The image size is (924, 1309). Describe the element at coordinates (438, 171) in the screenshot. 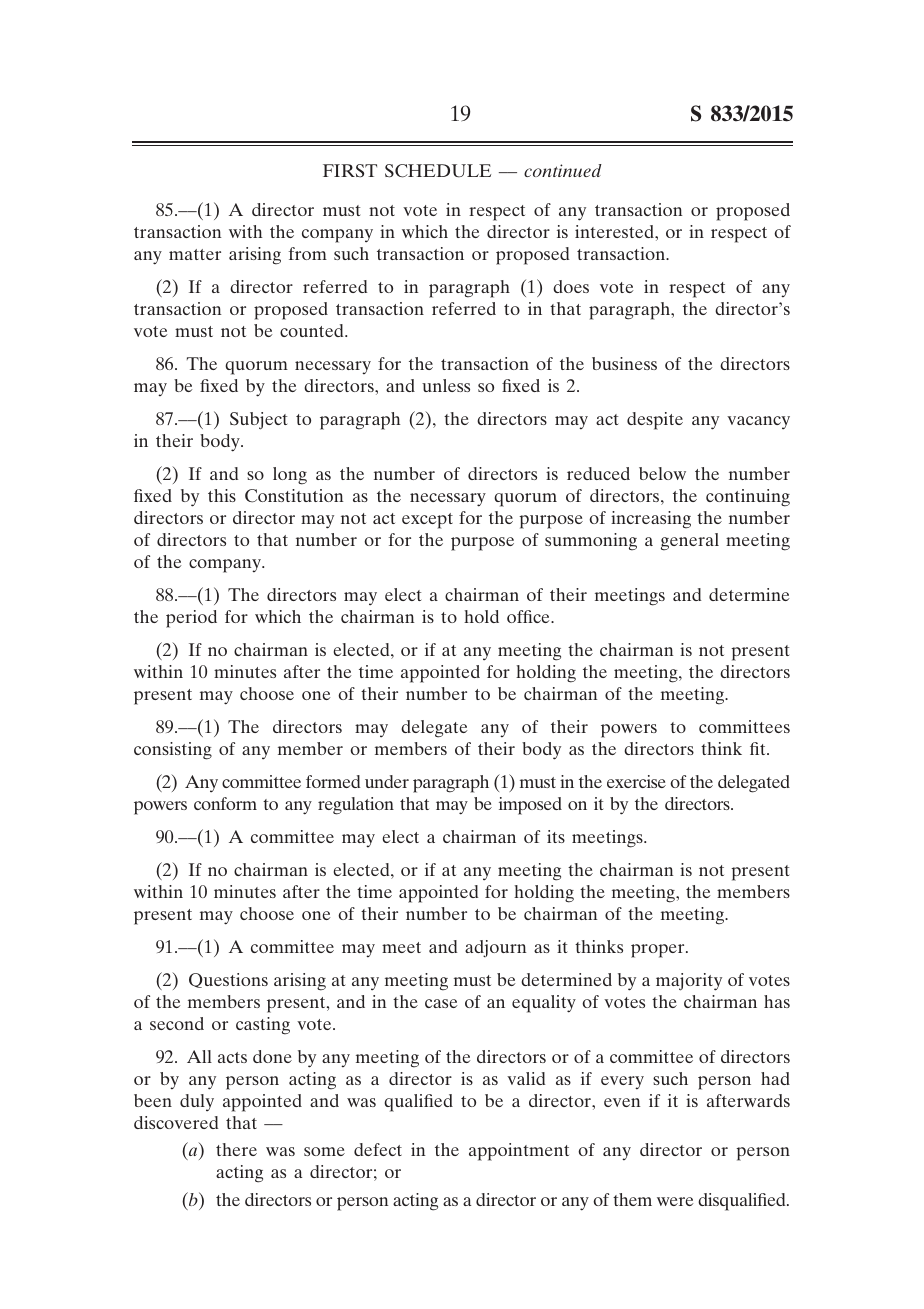

I see `SCHEDULE` at that location.
